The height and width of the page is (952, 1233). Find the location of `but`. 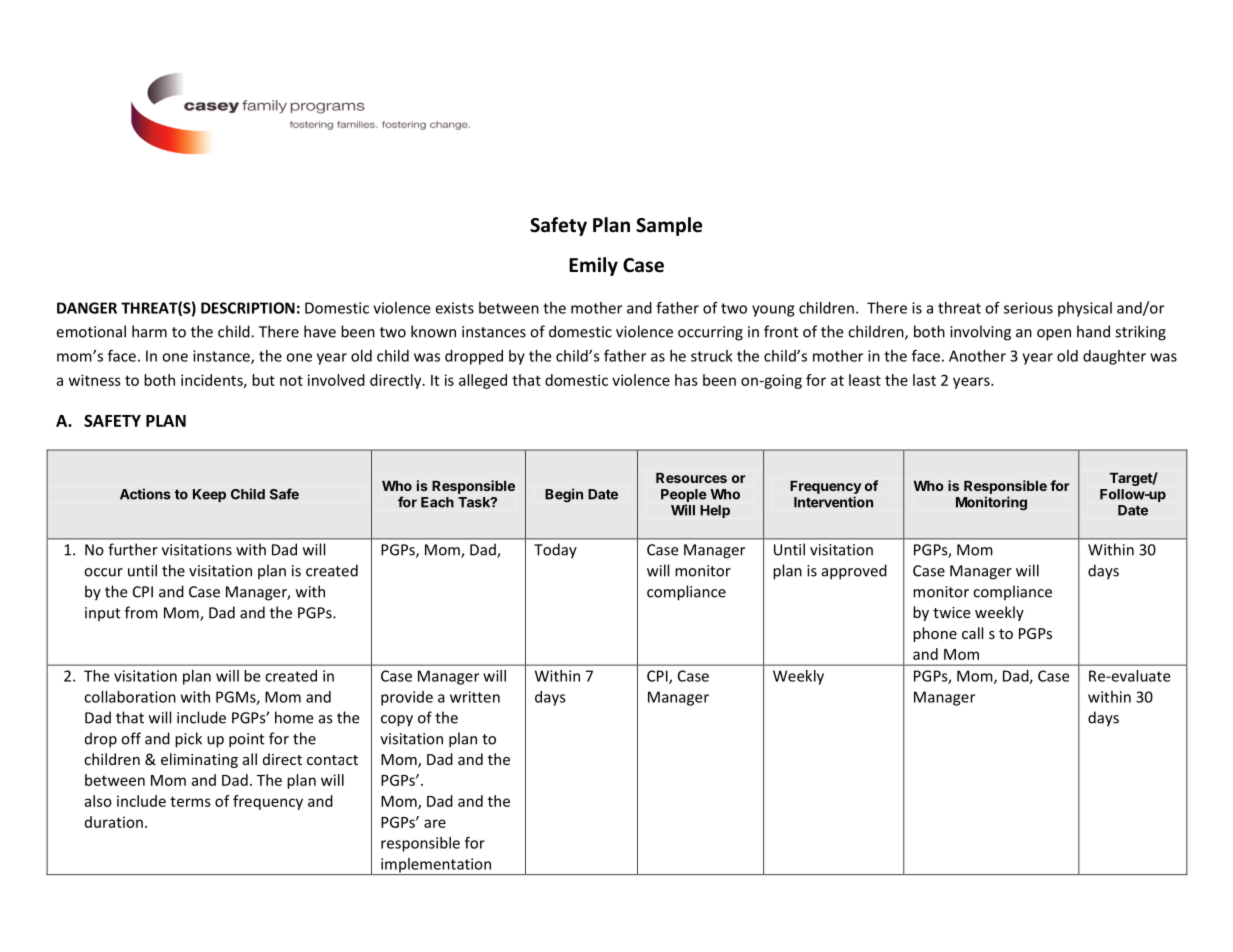

but is located at coordinates (263, 380).
